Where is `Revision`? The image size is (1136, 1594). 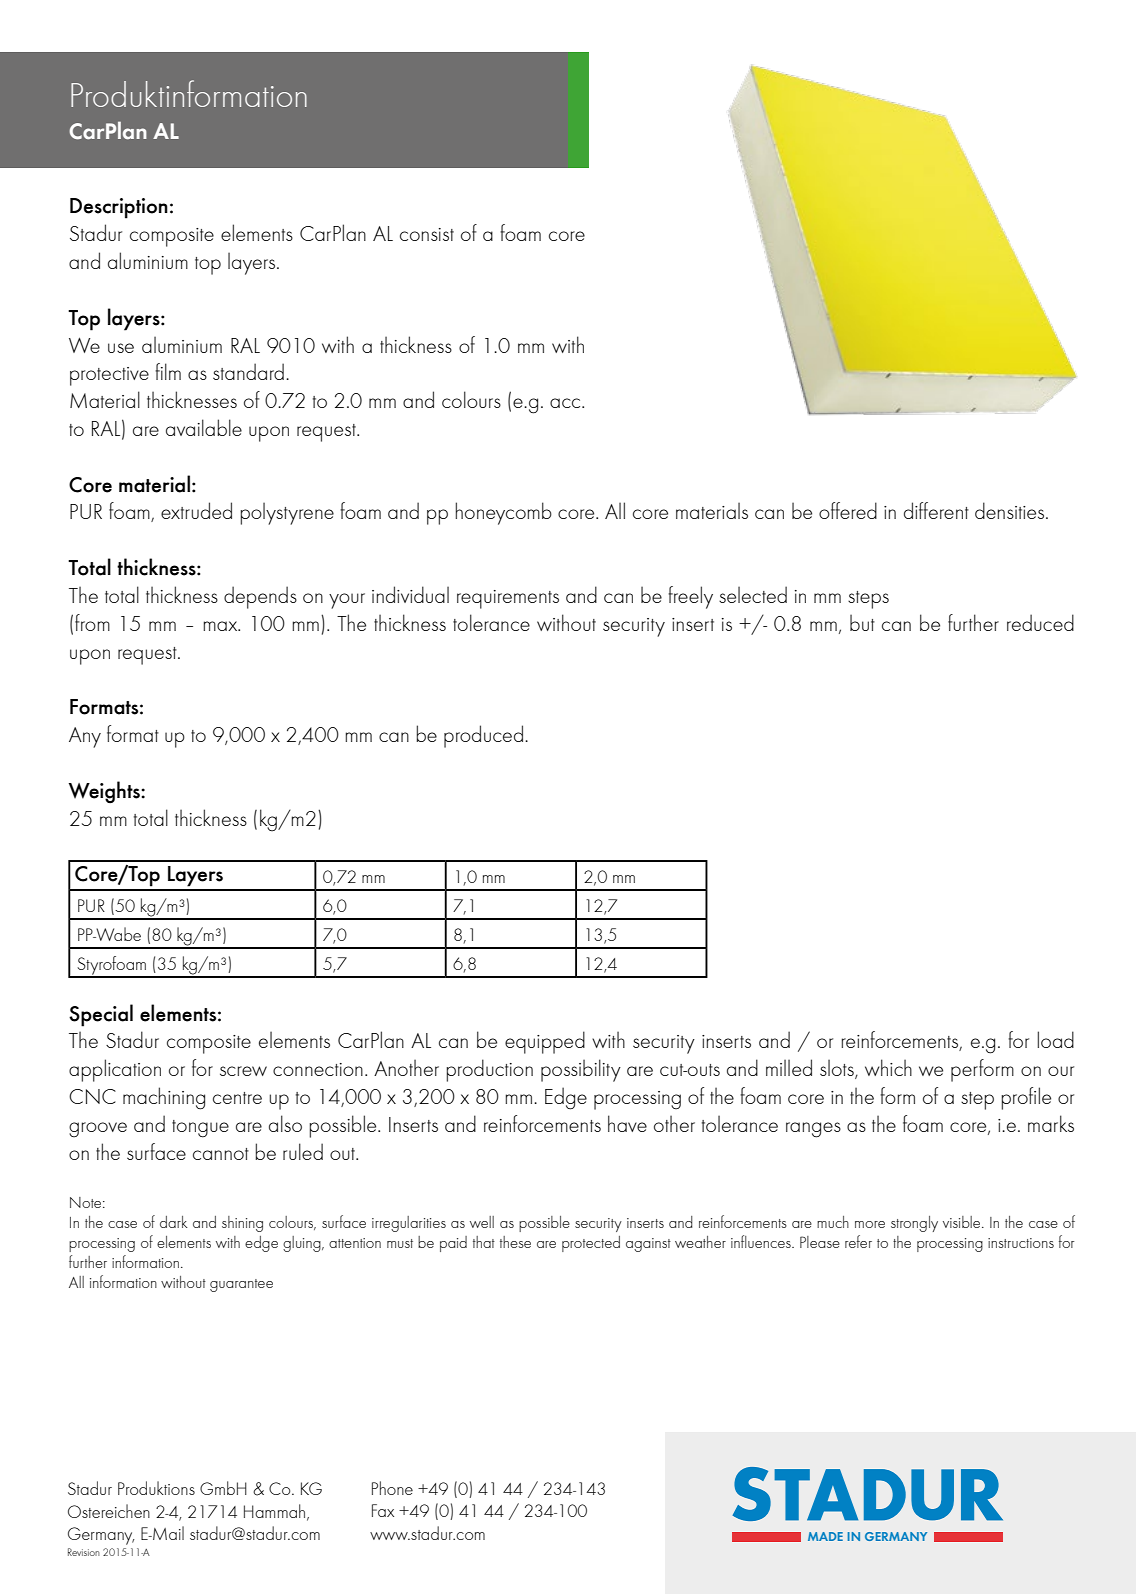 Revision is located at coordinates (84, 1552).
